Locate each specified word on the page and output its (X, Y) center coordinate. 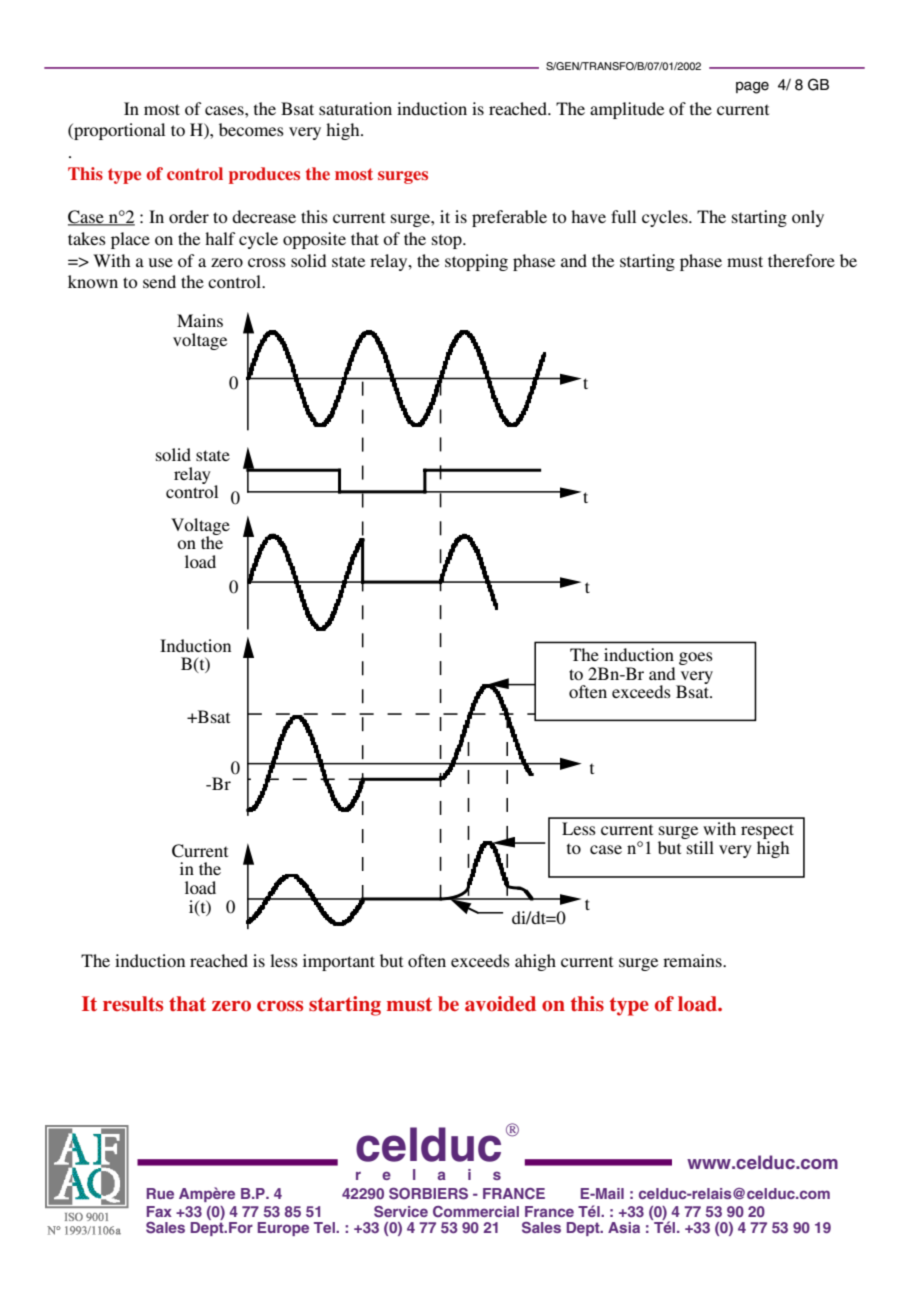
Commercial (476, 1212)
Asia (624, 1227)
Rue (160, 1193)
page (752, 88)
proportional (118, 131)
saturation (355, 108)
